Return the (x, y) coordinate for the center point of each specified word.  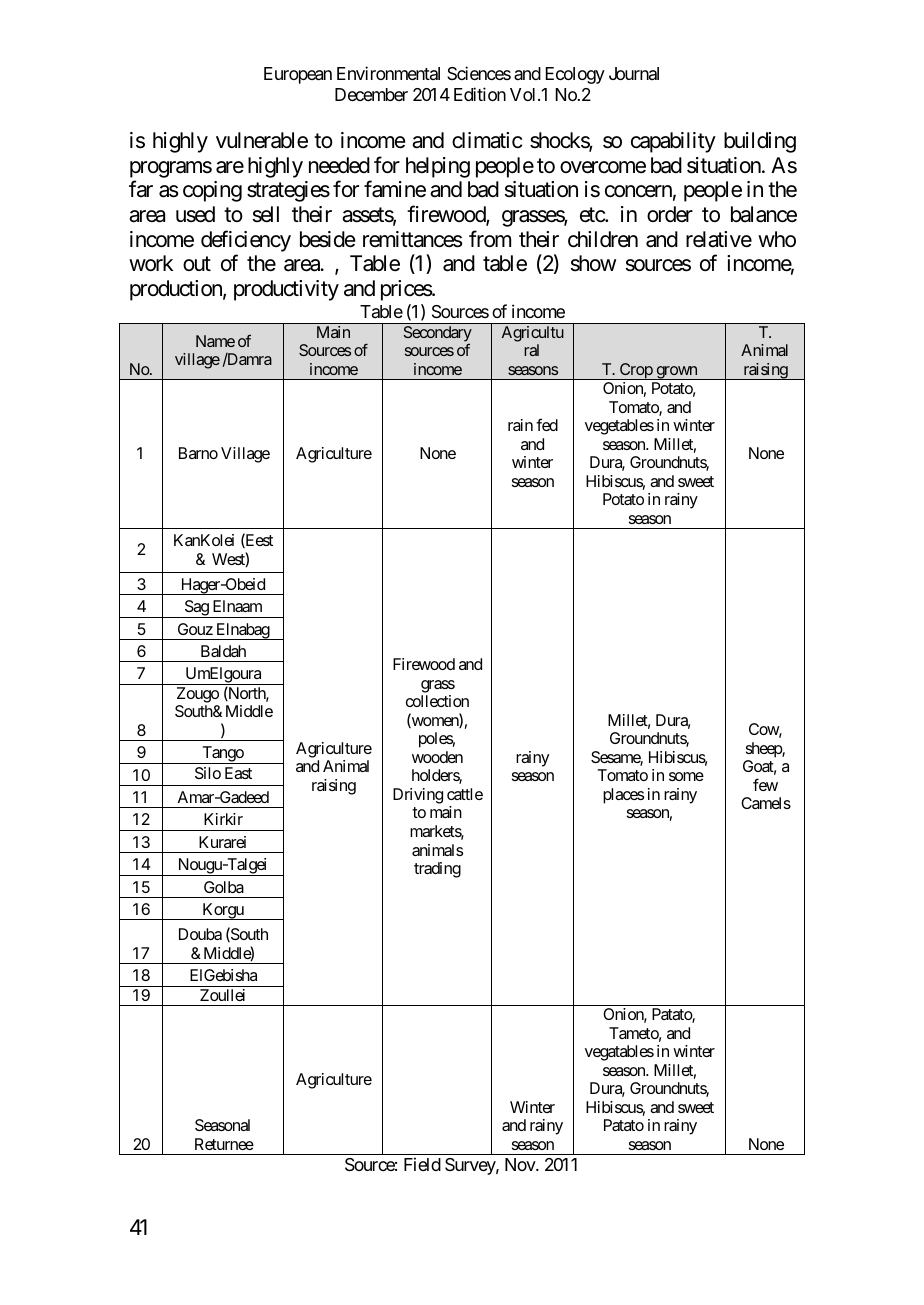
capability (673, 142)
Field (422, 1164)
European (298, 75)
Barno (198, 453)
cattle (465, 794)
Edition (480, 94)
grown (676, 373)
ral (531, 350)
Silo (208, 773)
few (765, 784)
